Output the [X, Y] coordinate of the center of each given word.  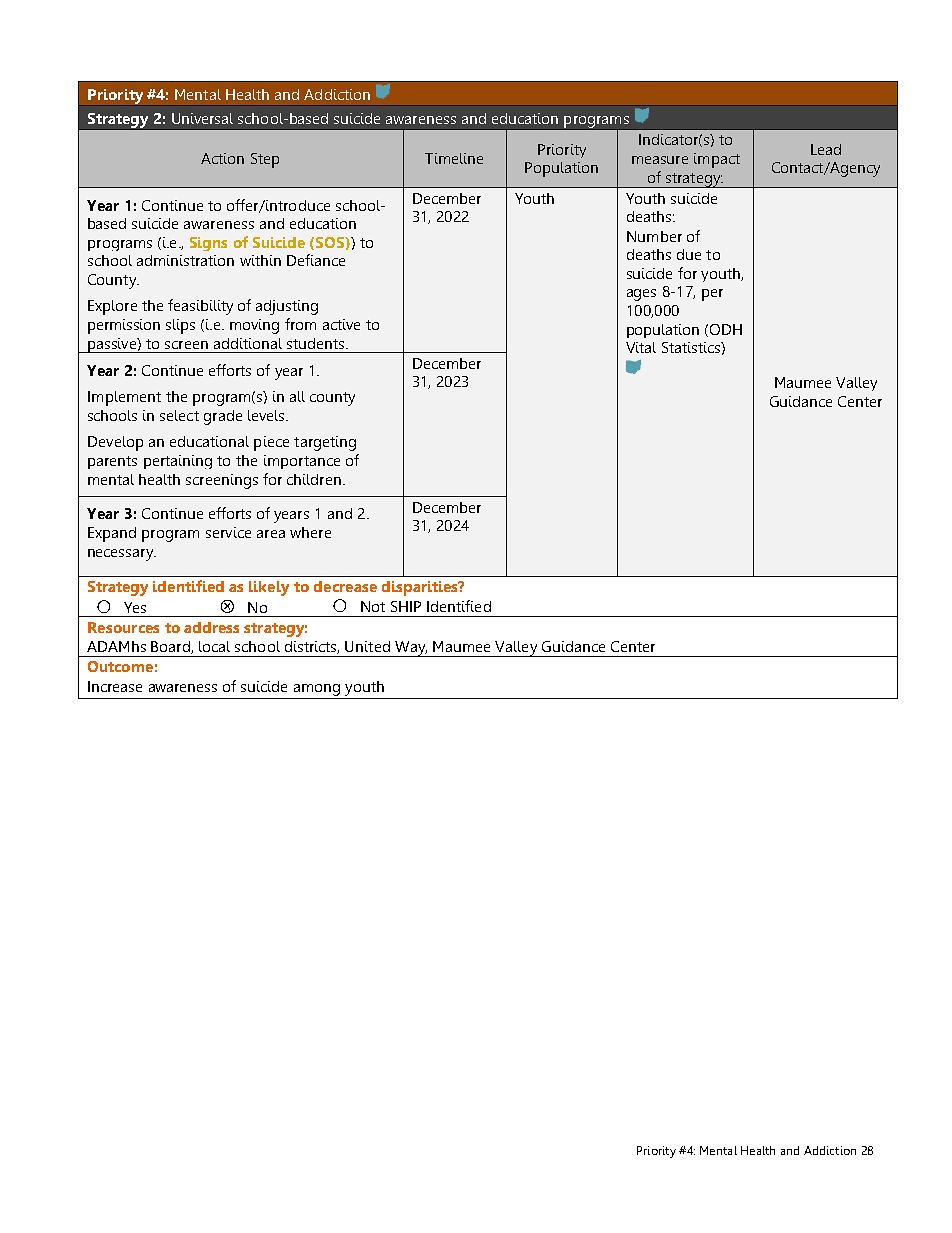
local [214, 646]
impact [717, 160]
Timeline [454, 158]
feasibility [200, 307]
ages [641, 295]
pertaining [178, 462]
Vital [641, 347]
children [314, 479]
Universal [202, 118]
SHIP [406, 606]
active [341, 324]
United [367, 646]
